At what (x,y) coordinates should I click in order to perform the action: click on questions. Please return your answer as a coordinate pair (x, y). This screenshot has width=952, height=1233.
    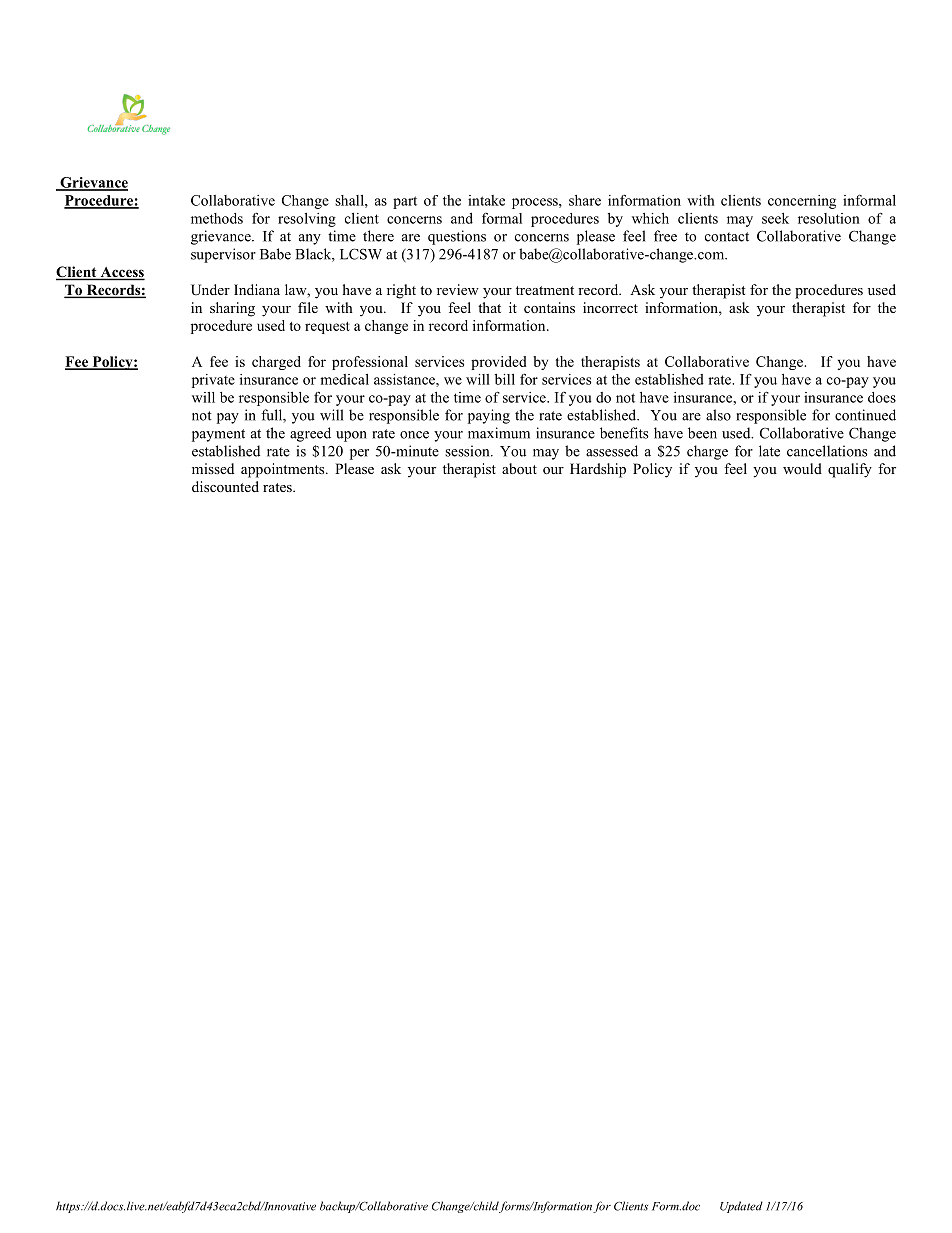
    Looking at the image, I should click on (457, 237).
